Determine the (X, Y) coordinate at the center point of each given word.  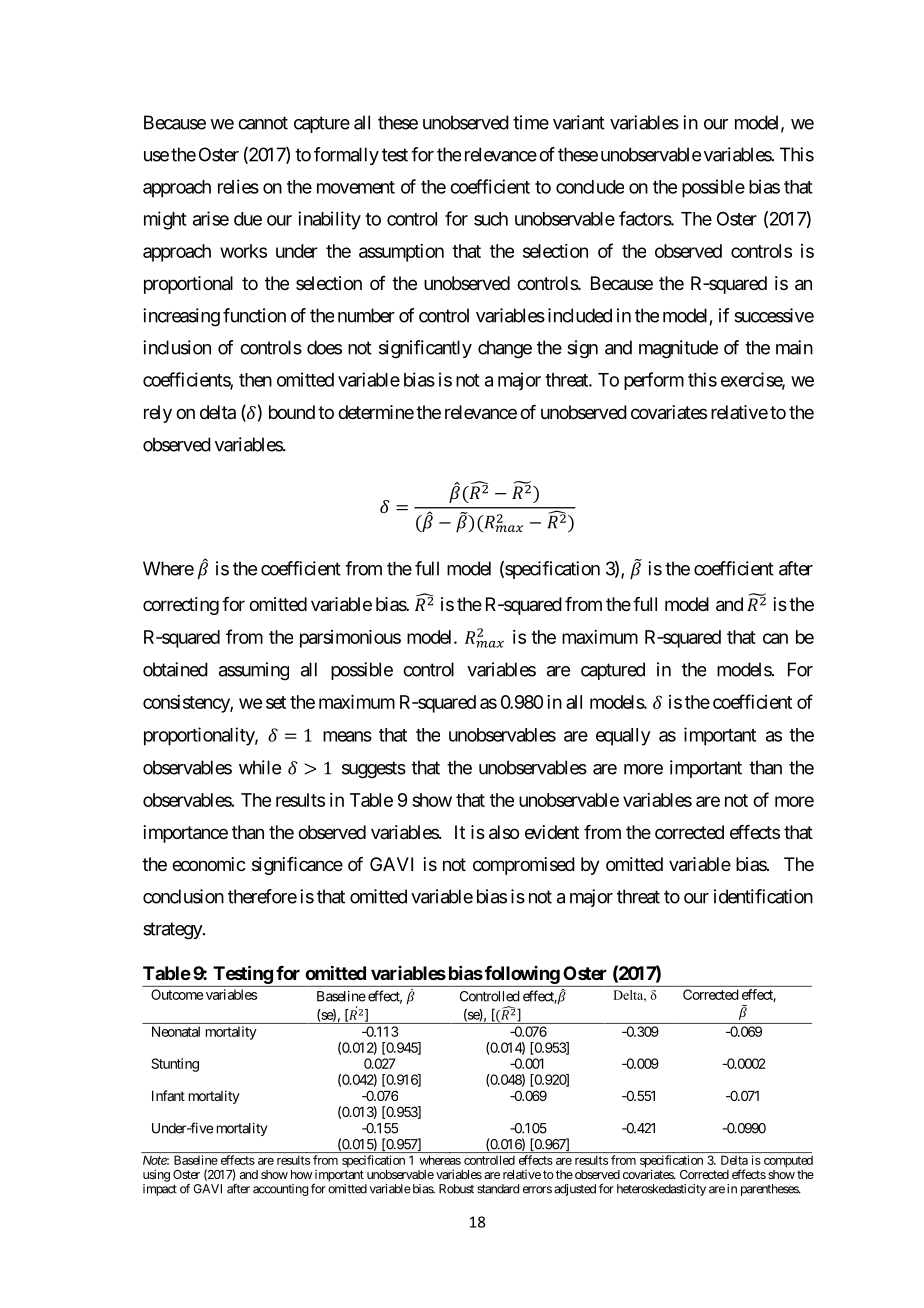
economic (209, 864)
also (504, 832)
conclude (590, 187)
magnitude (678, 349)
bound (292, 412)
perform (654, 381)
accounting (280, 1190)
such (491, 219)
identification (763, 896)
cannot (263, 123)
